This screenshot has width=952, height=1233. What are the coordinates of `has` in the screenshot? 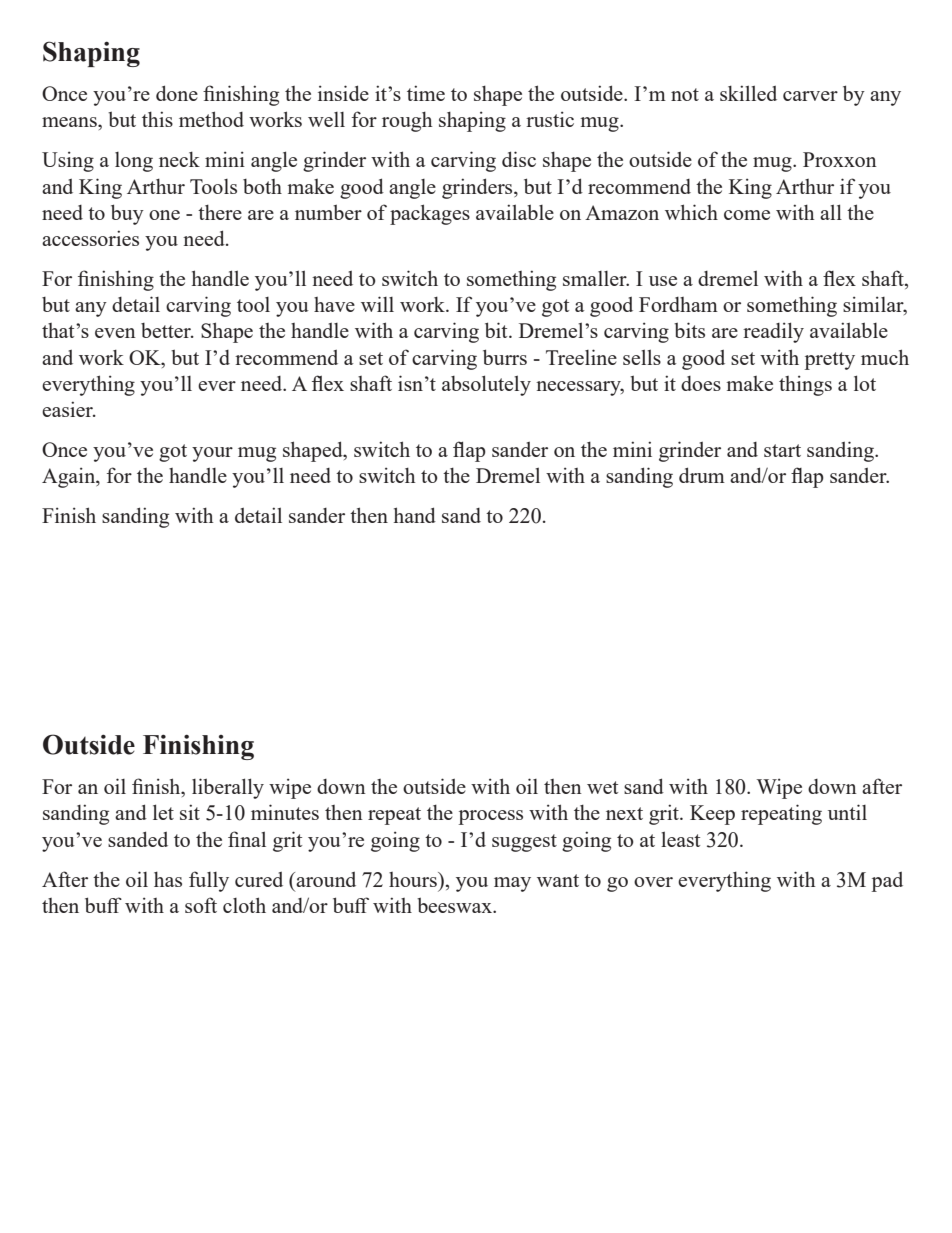 It's located at (168, 879).
